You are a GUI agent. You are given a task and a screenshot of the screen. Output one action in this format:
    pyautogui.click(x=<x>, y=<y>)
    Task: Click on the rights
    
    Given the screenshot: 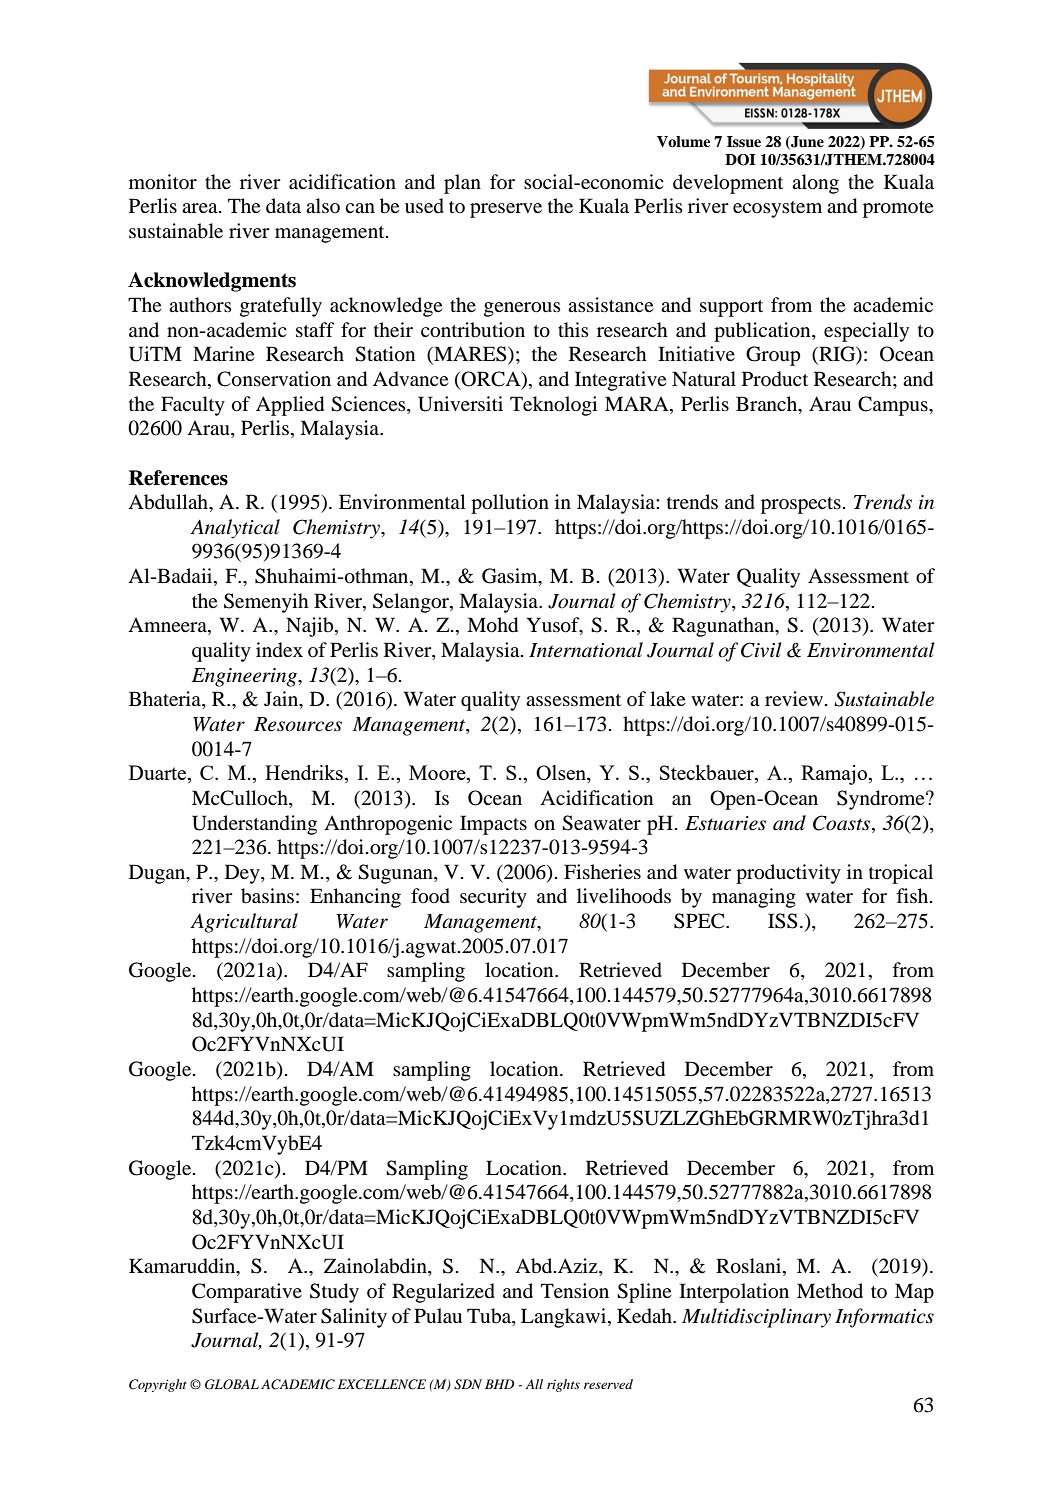 What is the action you would take?
    pyautogui.click(x=563, y=1385)
